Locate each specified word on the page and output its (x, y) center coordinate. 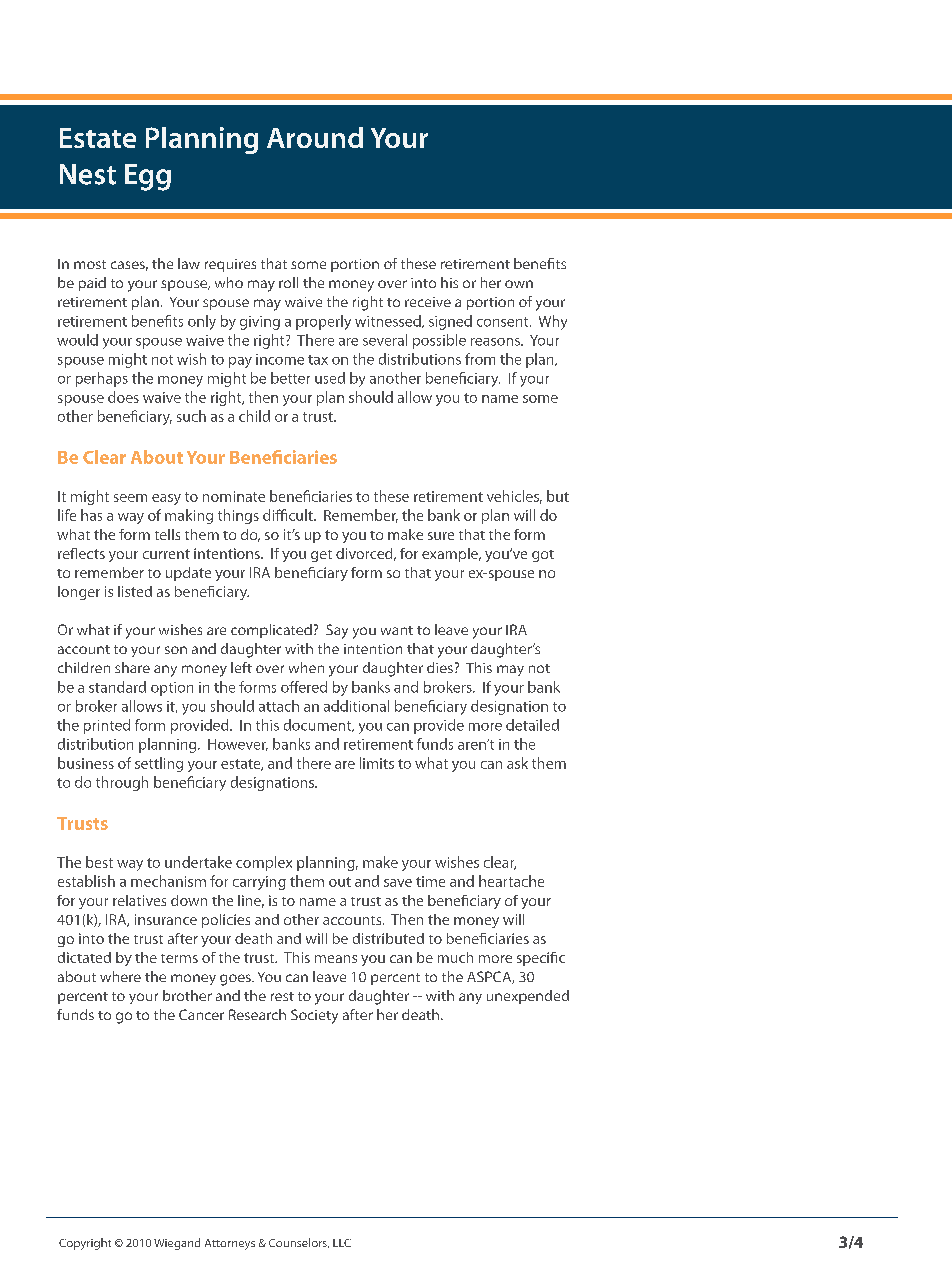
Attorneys (230, 1244)
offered (304, 687)
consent (504, 322)
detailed (532, 725)
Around (315, 137)
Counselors (299, 1243)
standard (117, 687)
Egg (148, 177)
